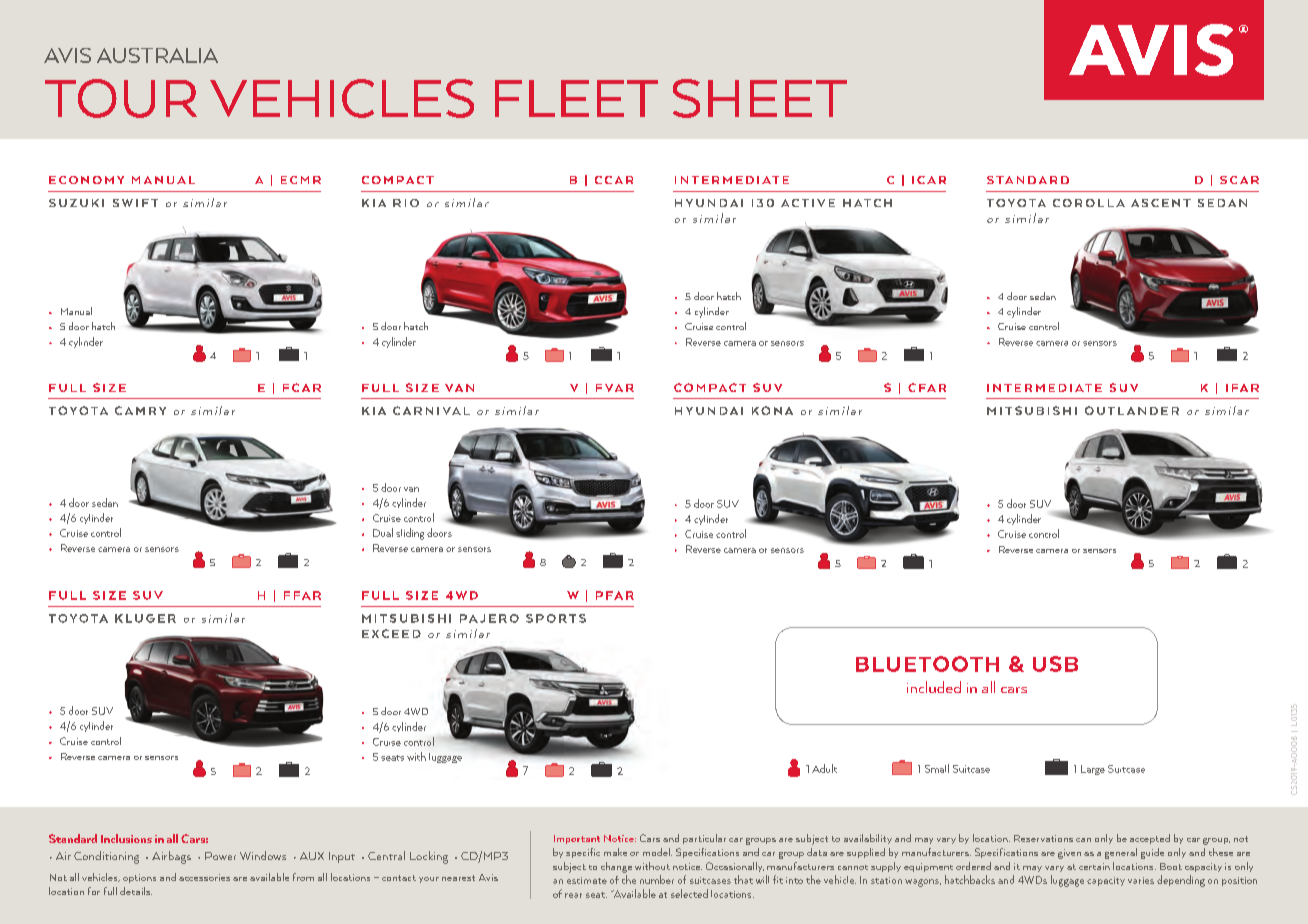  Describe the element at coordinates (157, 55) in the page. I see `Australia` at that location.
